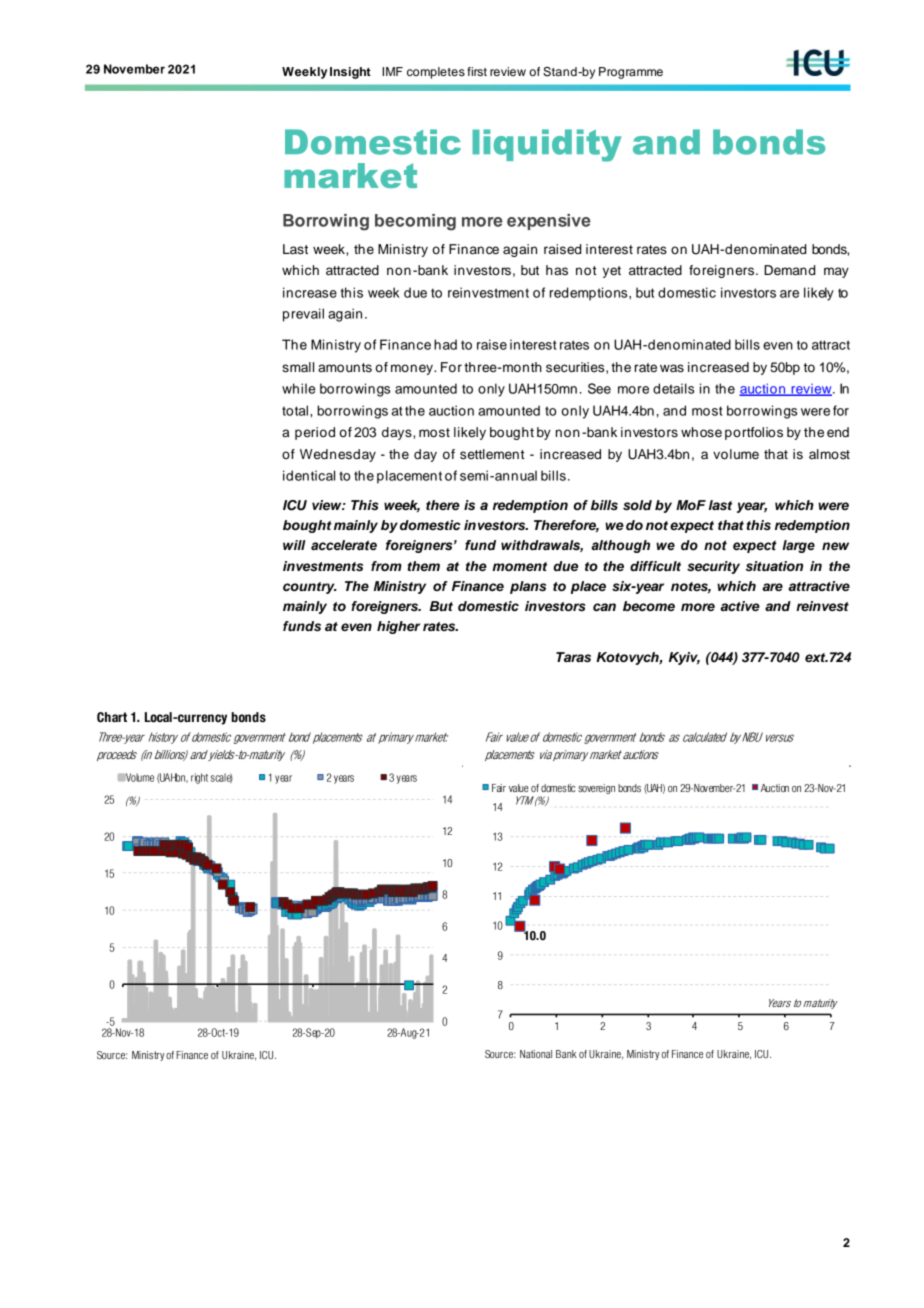 The image size is (924, 1308). What do you see at coordinates (774, 566) in the screenshot?
I see `situation` at bounding box center [774, 566].
